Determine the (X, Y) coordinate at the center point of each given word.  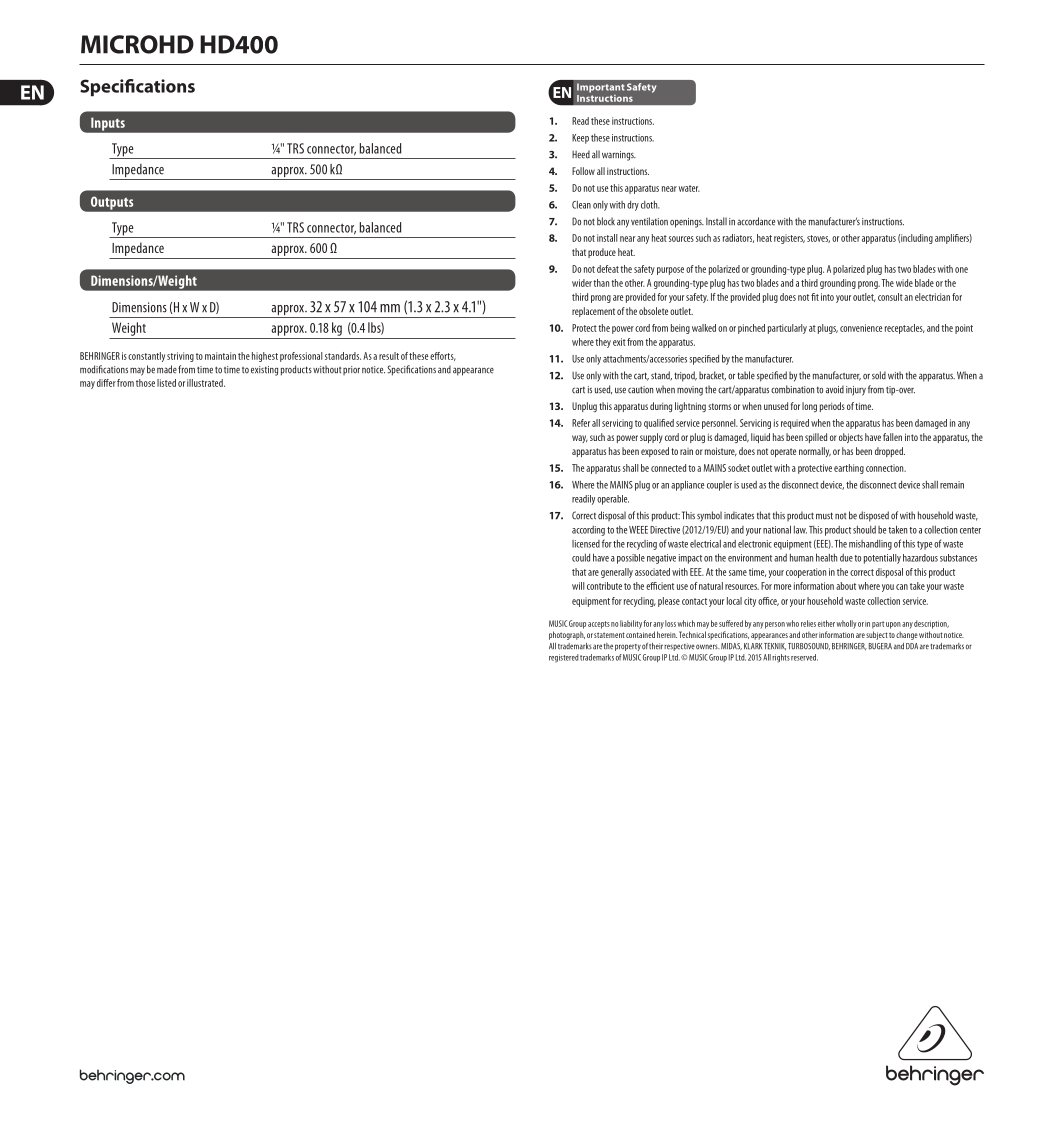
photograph (567, 635)
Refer (581, 423)
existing (264, 371)
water (689, 188)
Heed (581, 154)
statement (609, 635)
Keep (580, 139)
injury (856, 391)
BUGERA (880, 646)
